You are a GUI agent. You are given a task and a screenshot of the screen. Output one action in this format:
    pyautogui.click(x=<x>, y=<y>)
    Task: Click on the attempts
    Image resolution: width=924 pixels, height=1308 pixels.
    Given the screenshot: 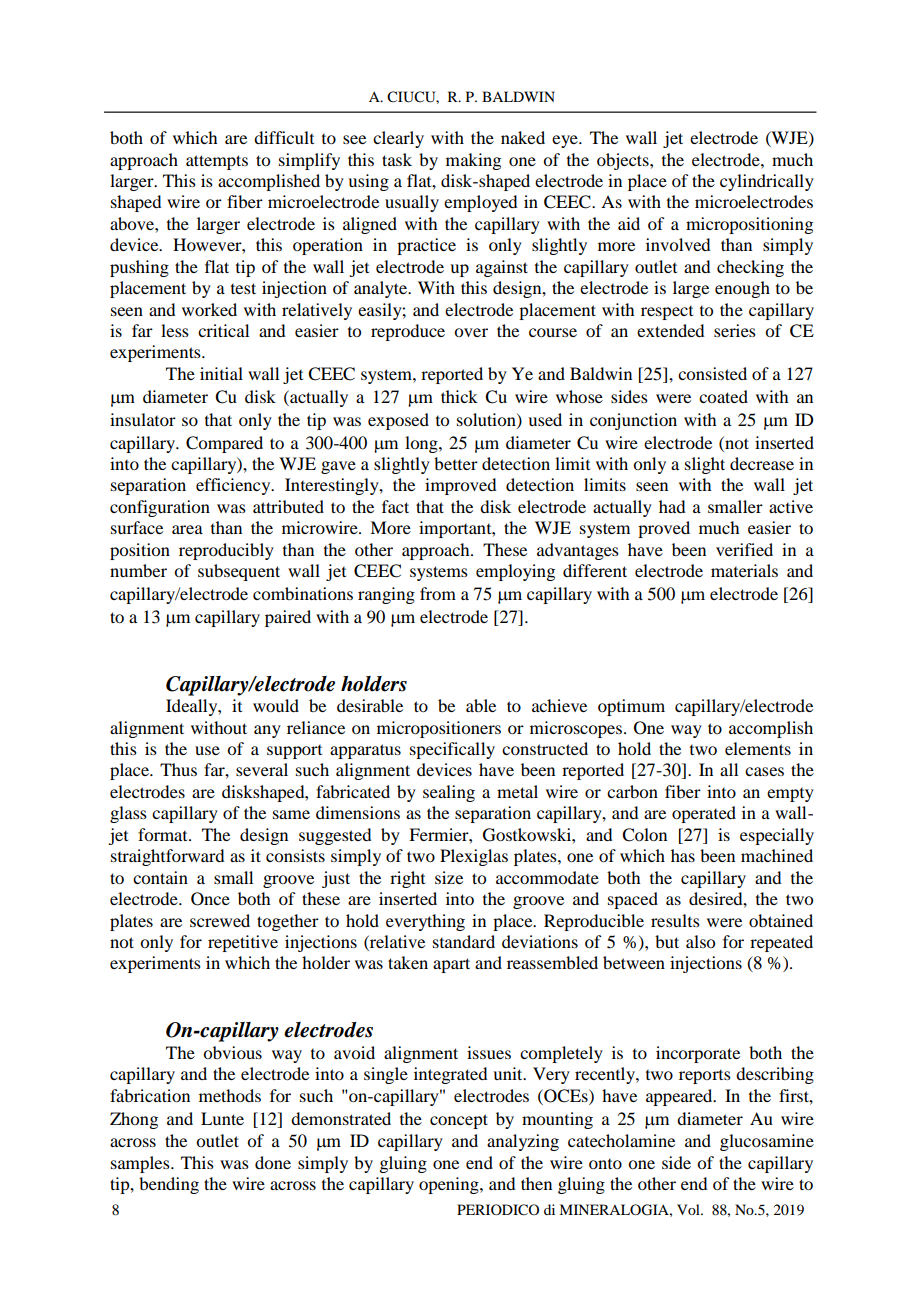 What is the action you would take?
    pyautogui.click(x=217, y=162)
